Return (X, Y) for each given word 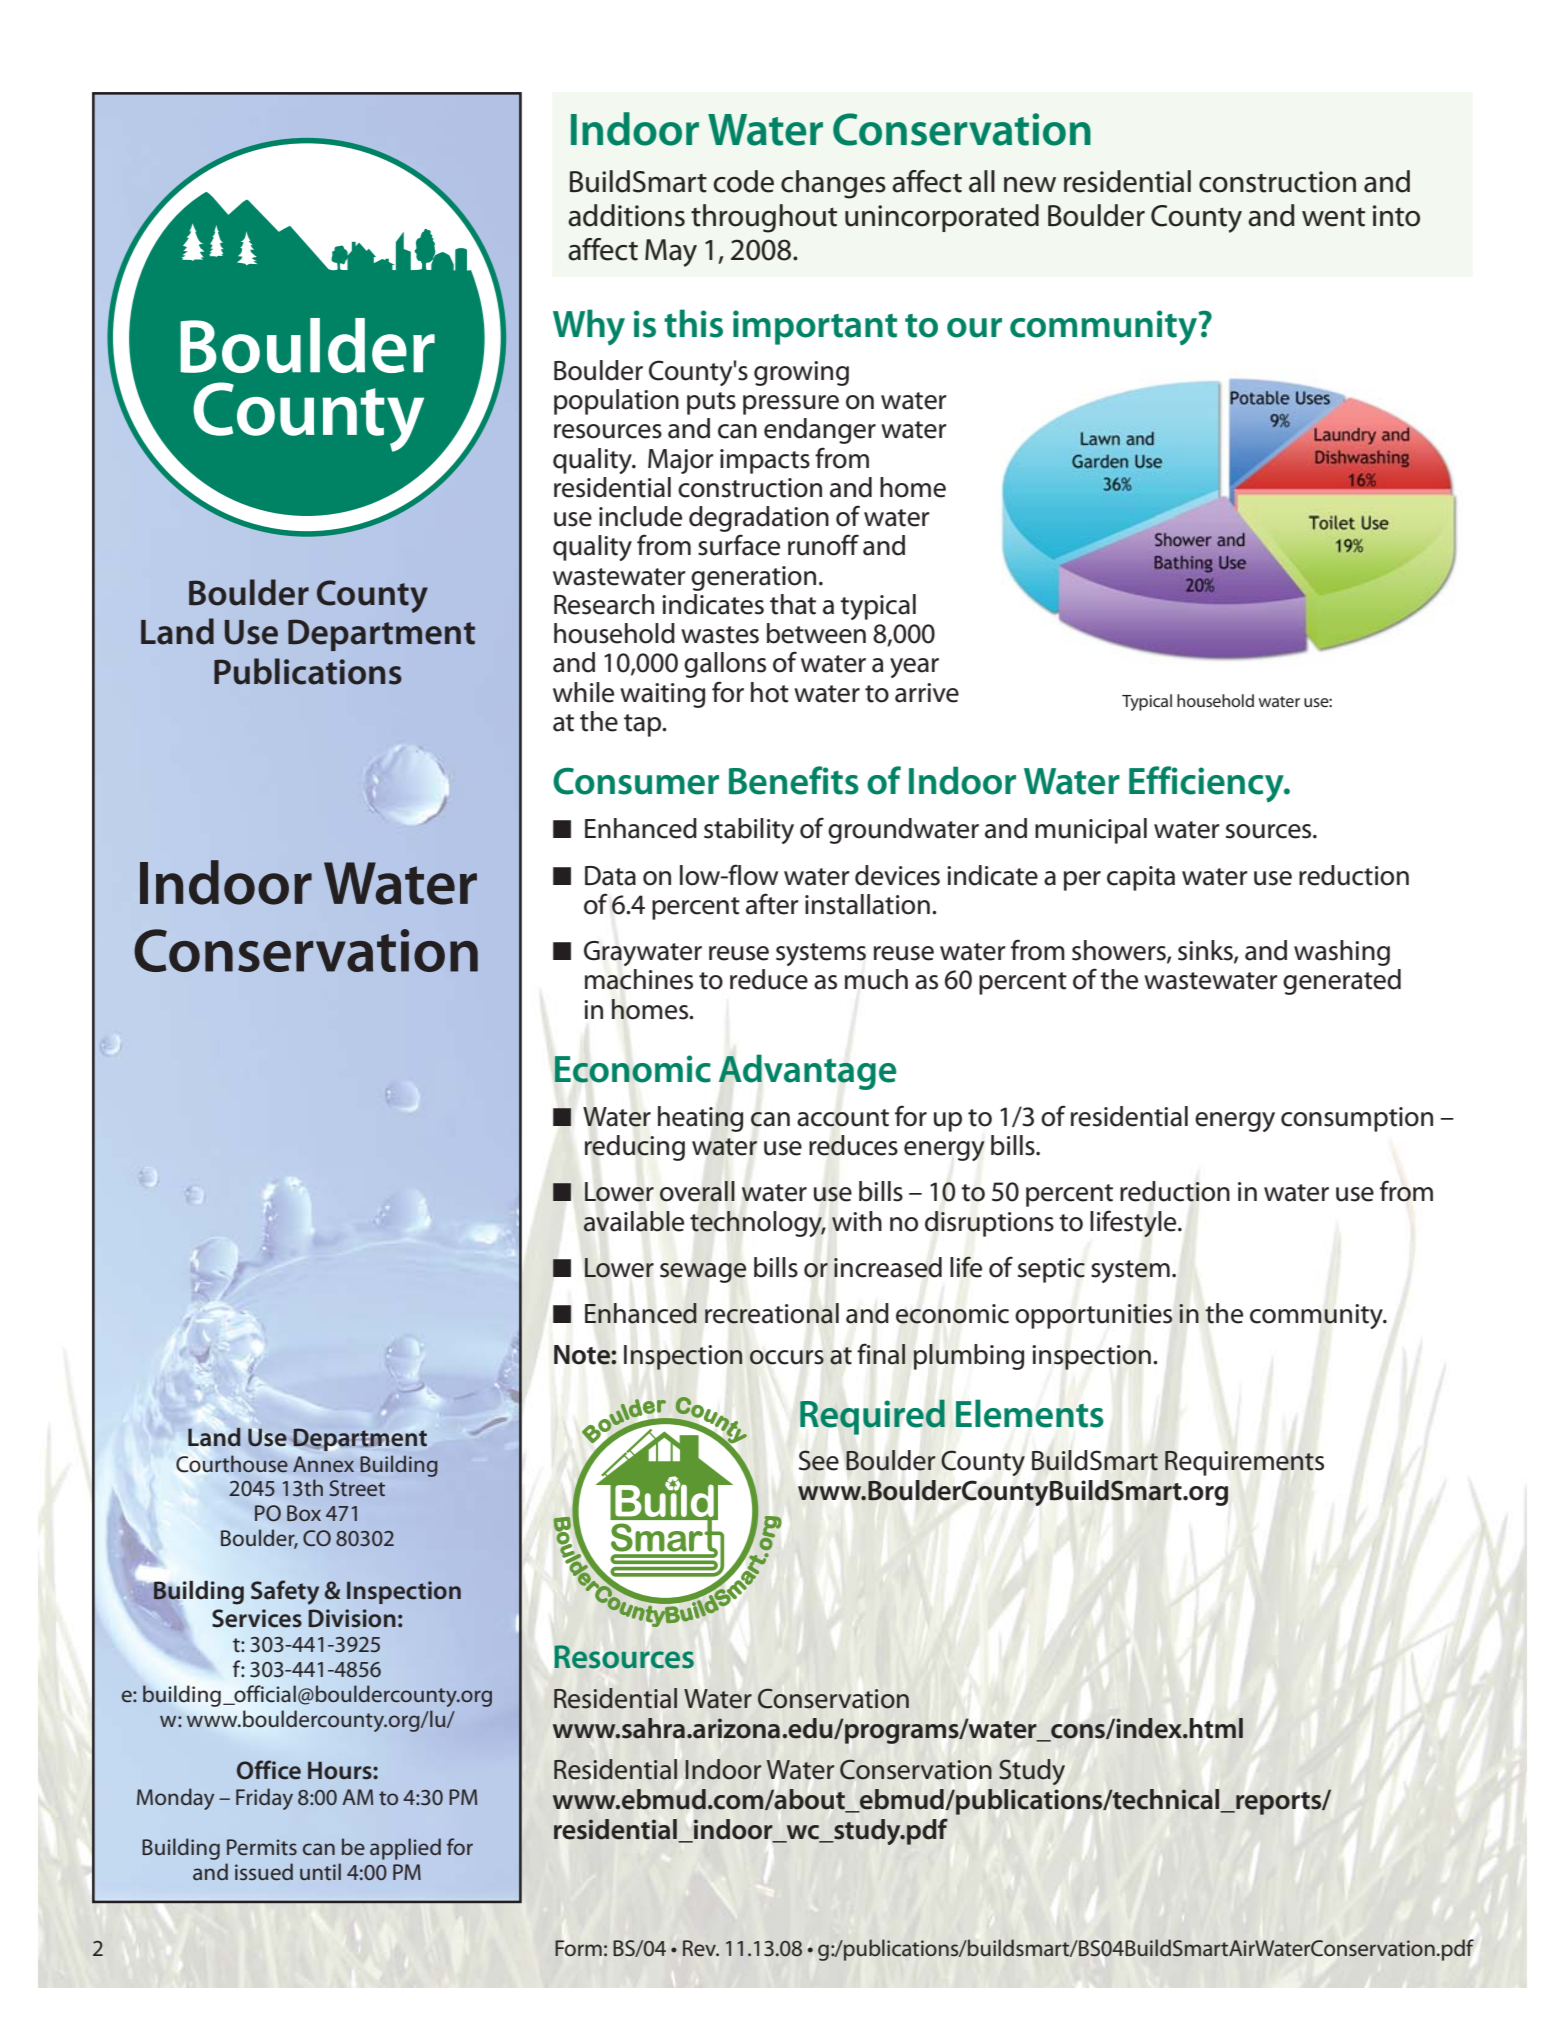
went (1333, 217)
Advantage (807, 1072)
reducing (635, 1148)
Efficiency (1207, 784)
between (816, 633)
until (320, 1871)
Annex (323, 1464)
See (819, 1460)
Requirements (1244, 1463)
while (583, 692)
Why (589, 327)
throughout (764, 218)
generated (1342, 982)
